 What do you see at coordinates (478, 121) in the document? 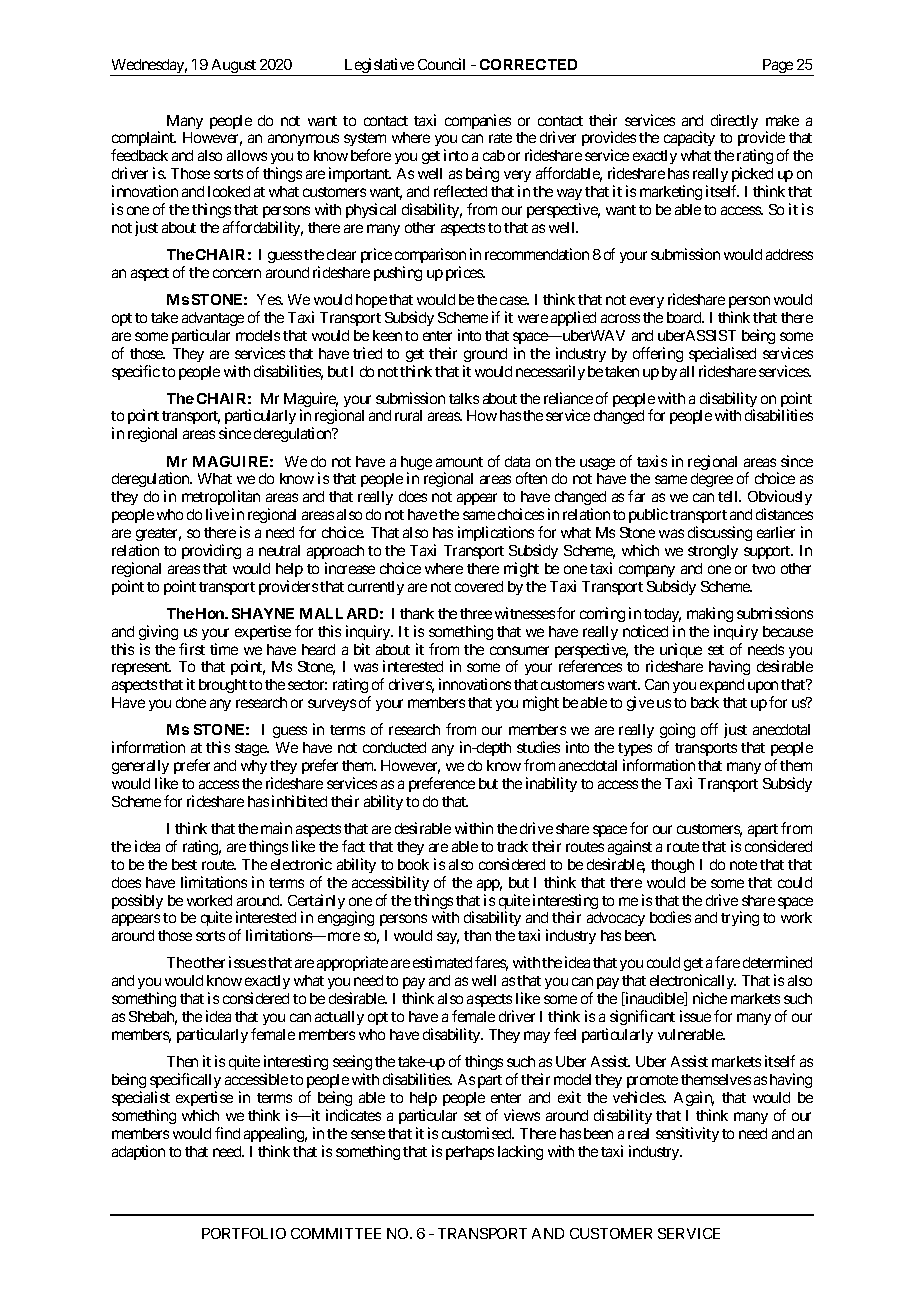
I see `companies` at bounding box center [478, 121].
